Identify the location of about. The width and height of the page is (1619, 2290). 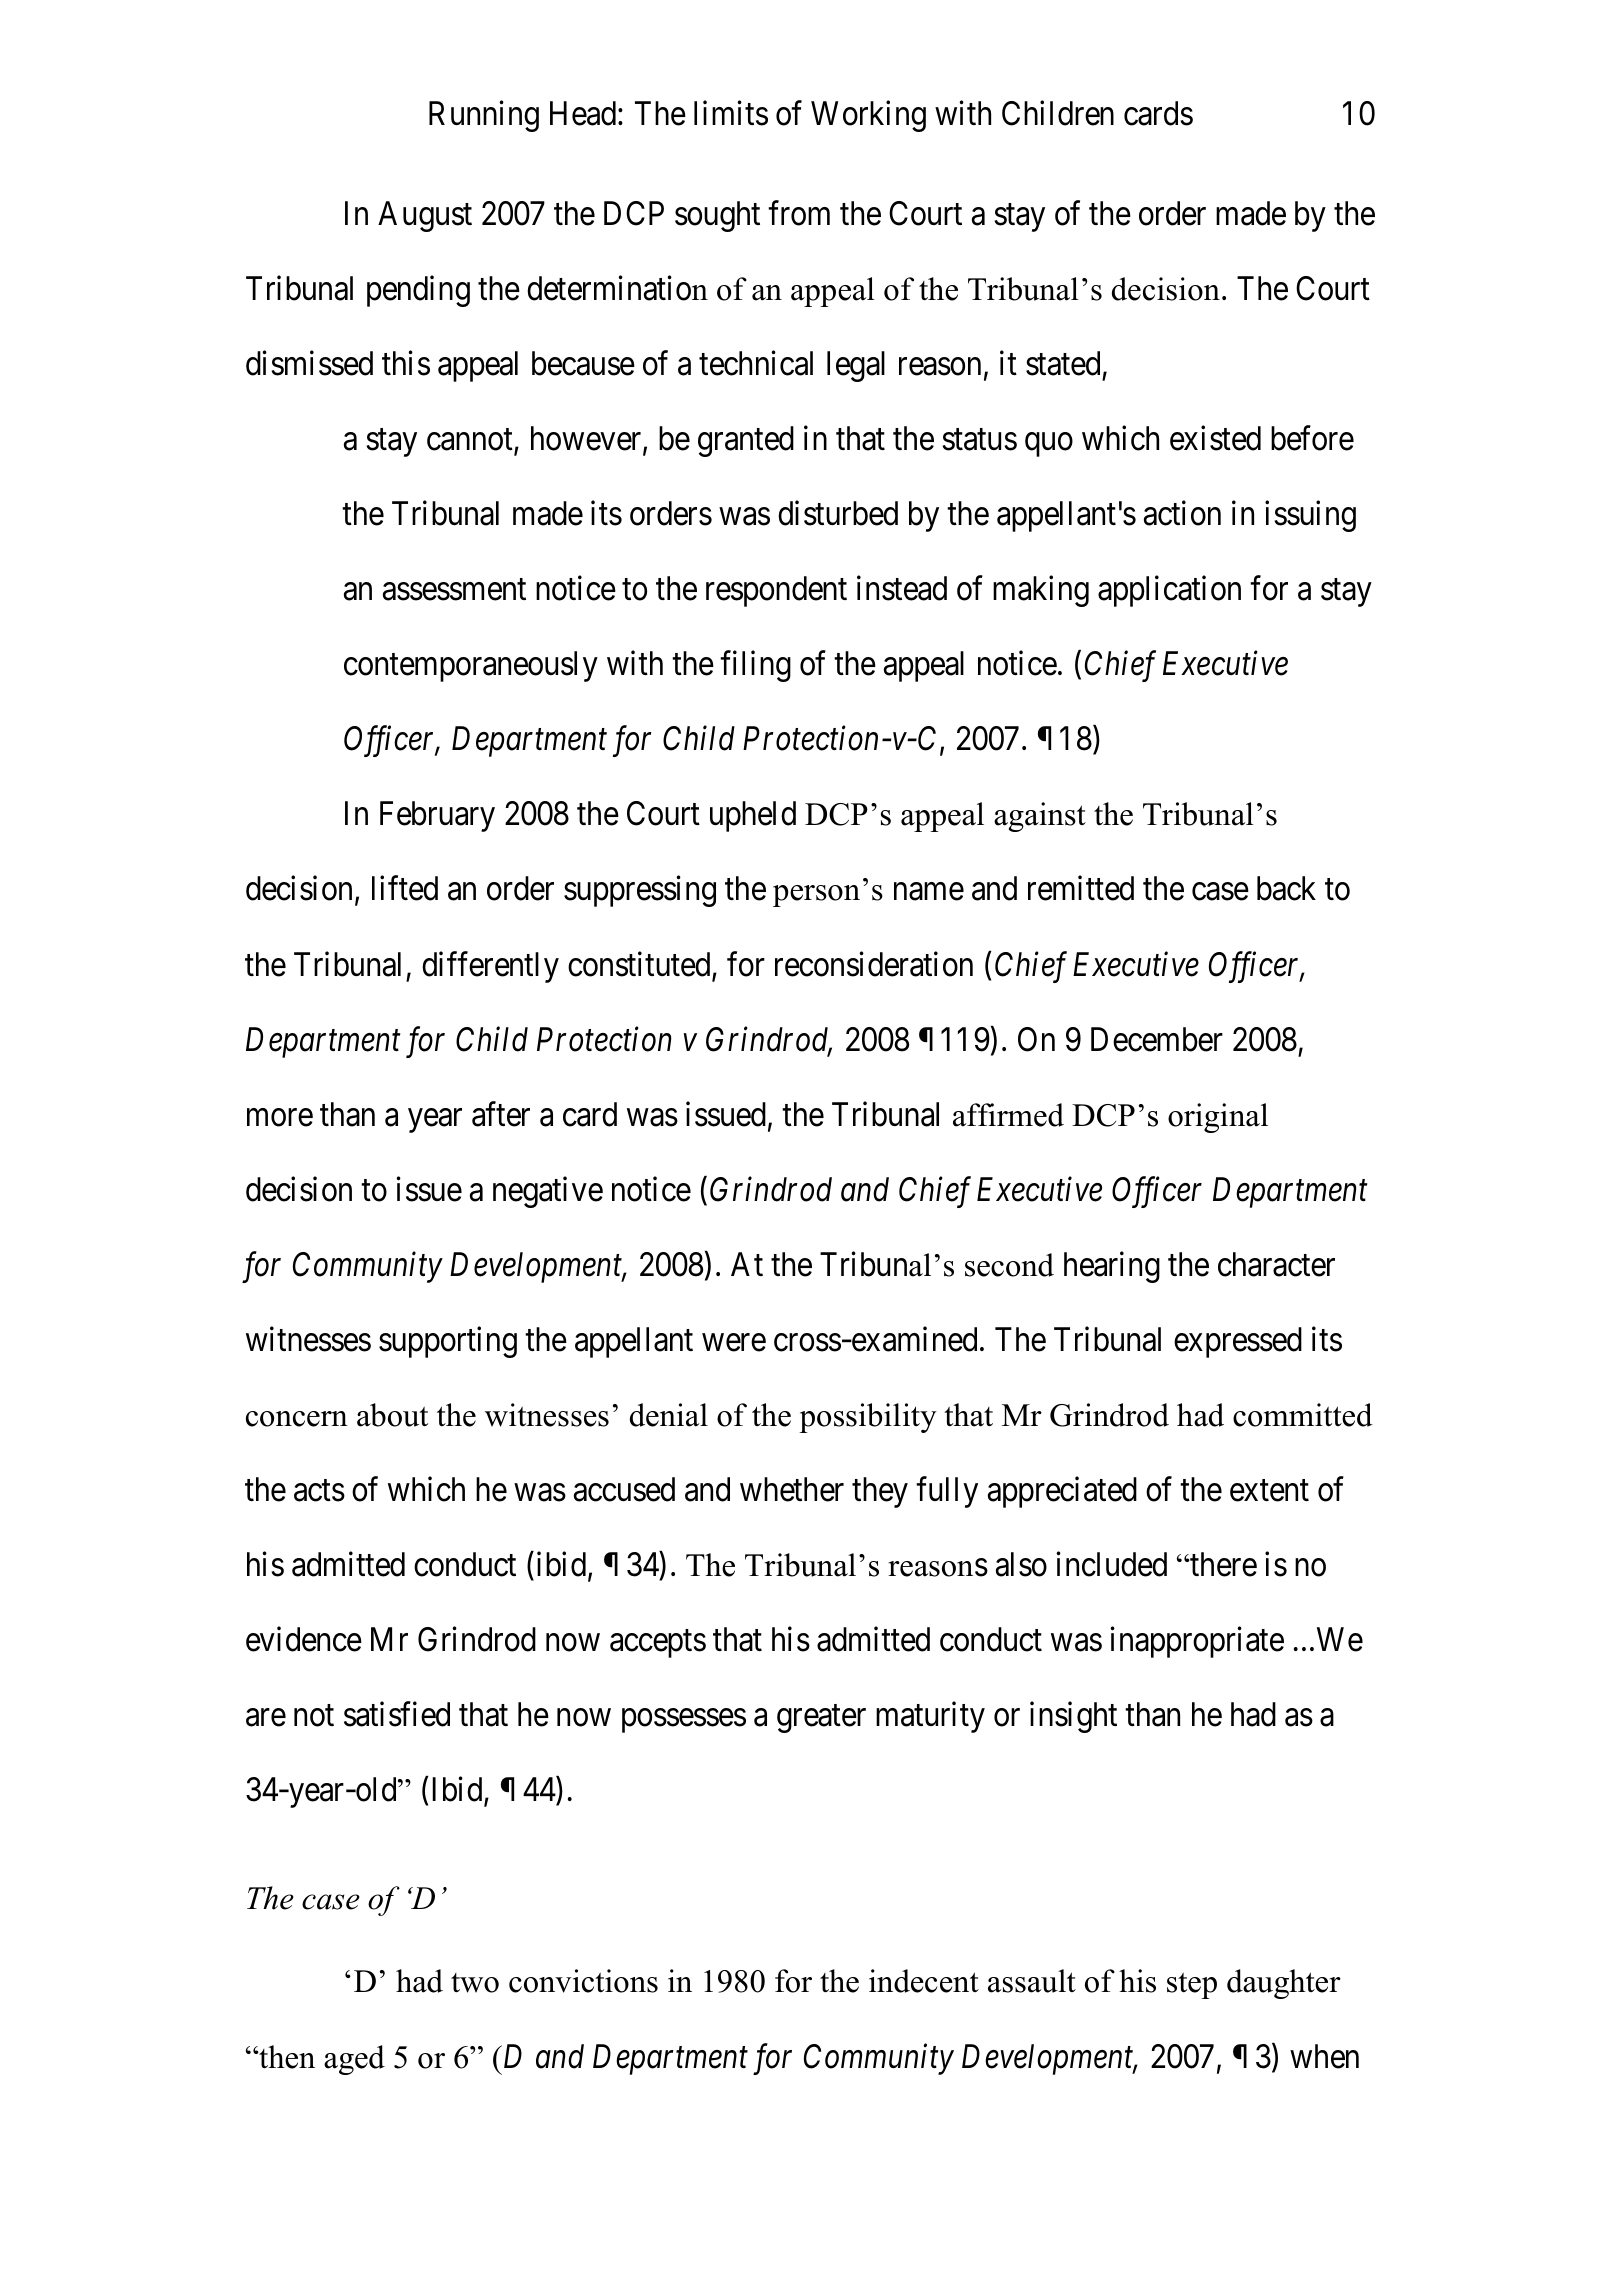
(392, 1415).
